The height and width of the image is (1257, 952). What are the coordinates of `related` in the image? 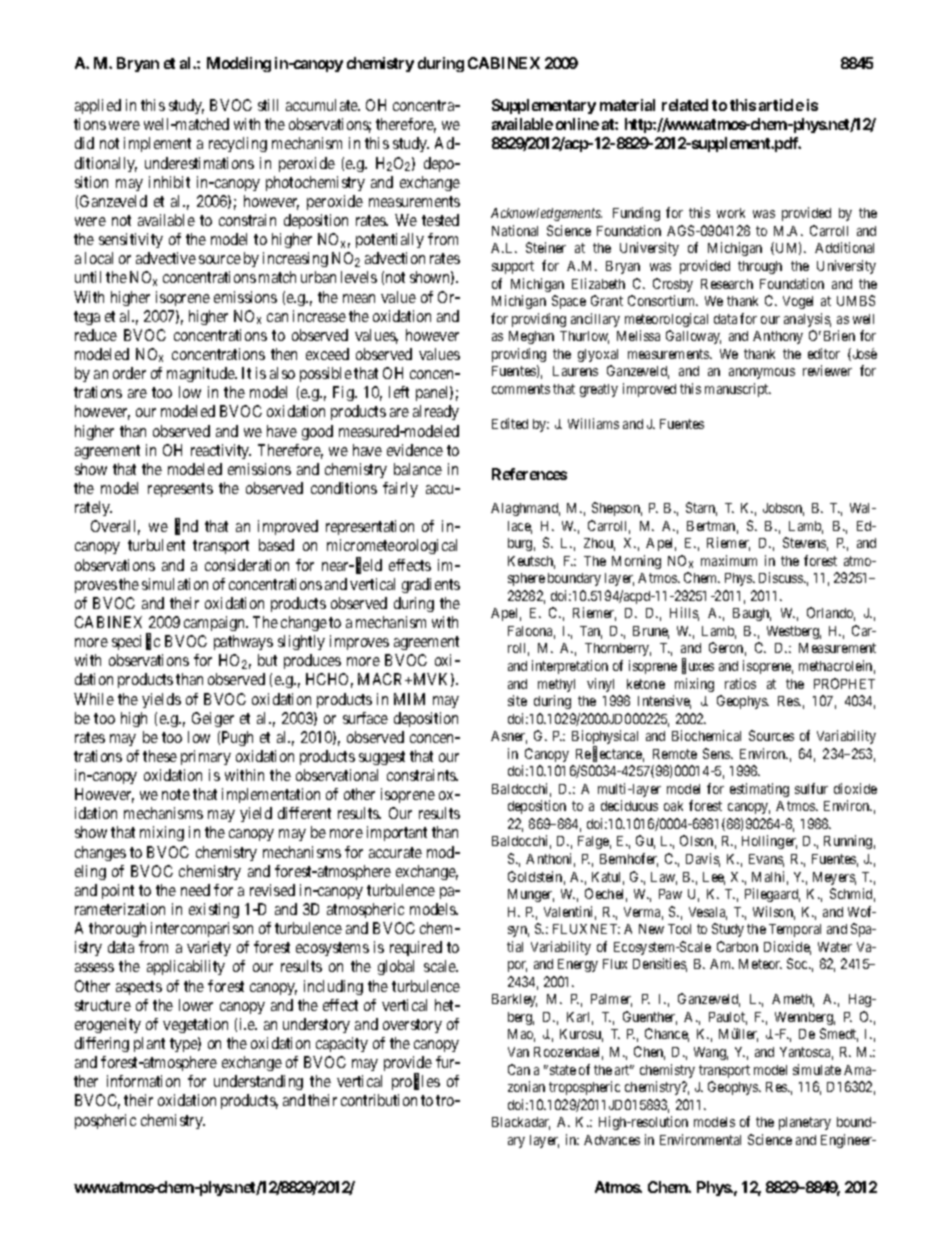 It's located at (685, 105).
